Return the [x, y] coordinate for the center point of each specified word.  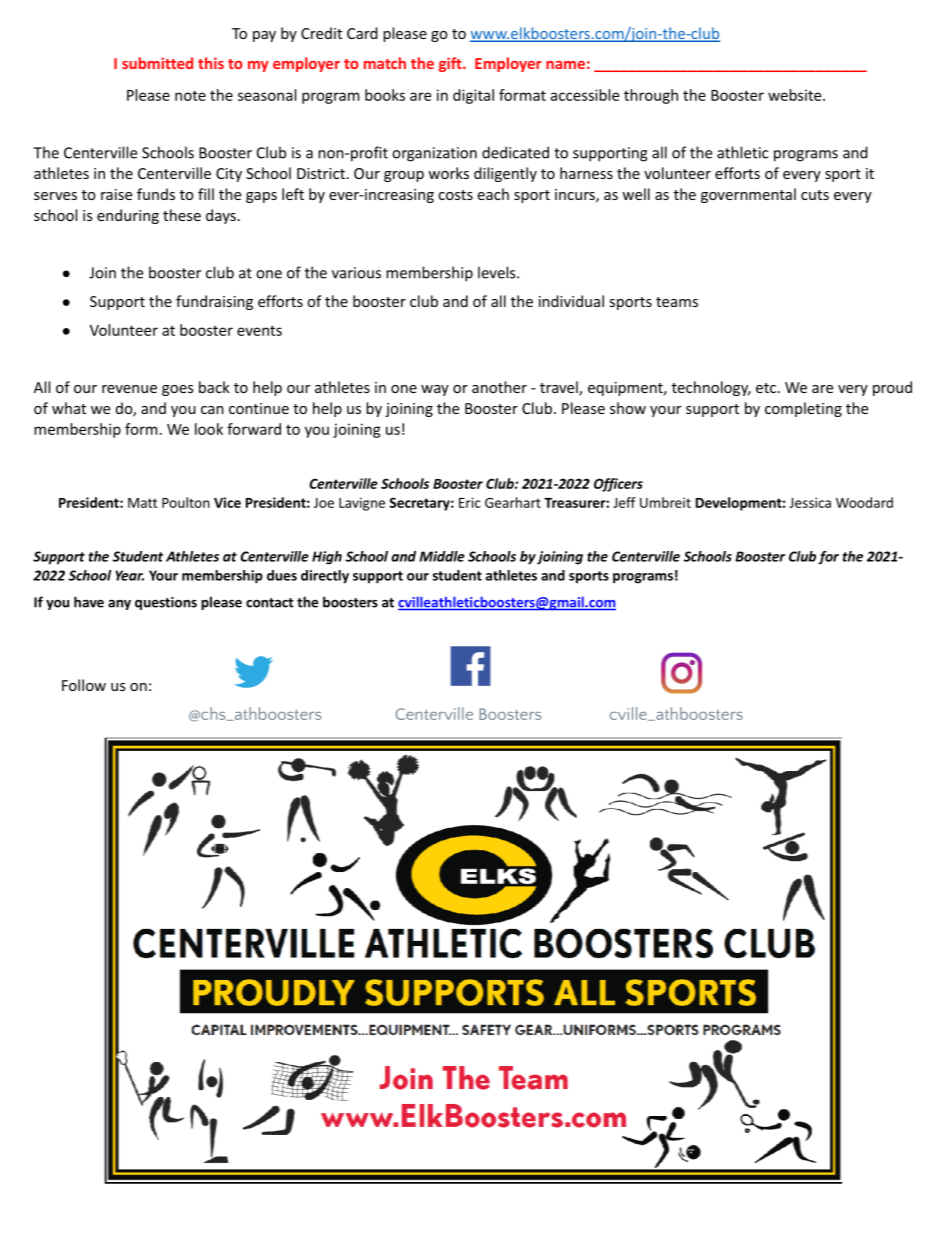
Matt [142, 503]
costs [455, 195]
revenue [129, 389]
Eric [470, 502]
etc [766, 388]
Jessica [810, 502]
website [796, 95]
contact [269, 603]
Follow [84, 685]
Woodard [864, 502]
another [499, 387]
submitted [157, 63]
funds [156, 194]
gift [451, 64]
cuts [815, 195]
